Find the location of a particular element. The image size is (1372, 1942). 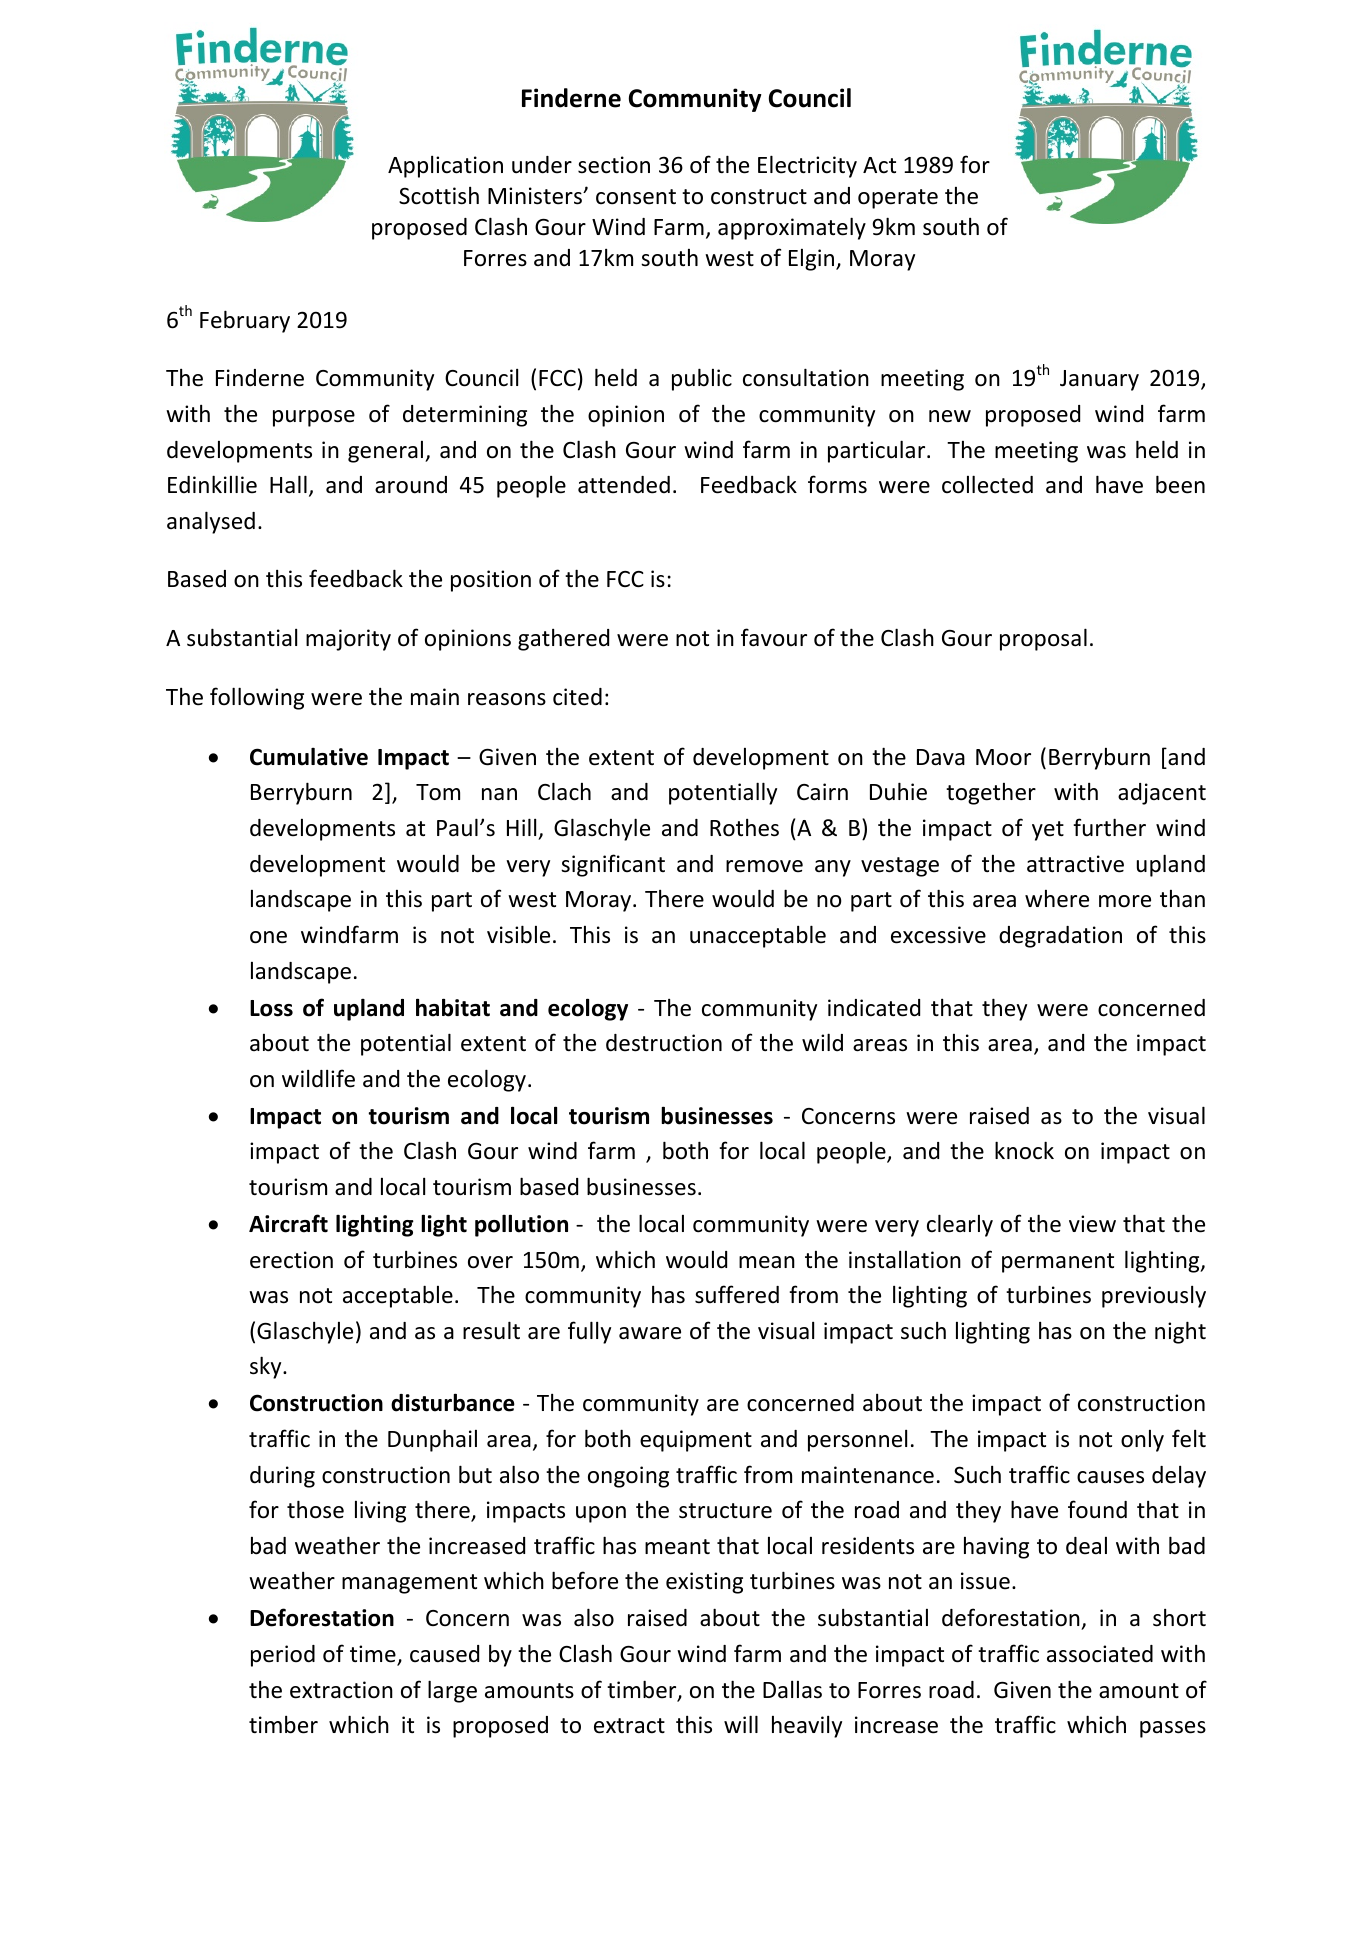

consent is located at coordinates (636, 197).
